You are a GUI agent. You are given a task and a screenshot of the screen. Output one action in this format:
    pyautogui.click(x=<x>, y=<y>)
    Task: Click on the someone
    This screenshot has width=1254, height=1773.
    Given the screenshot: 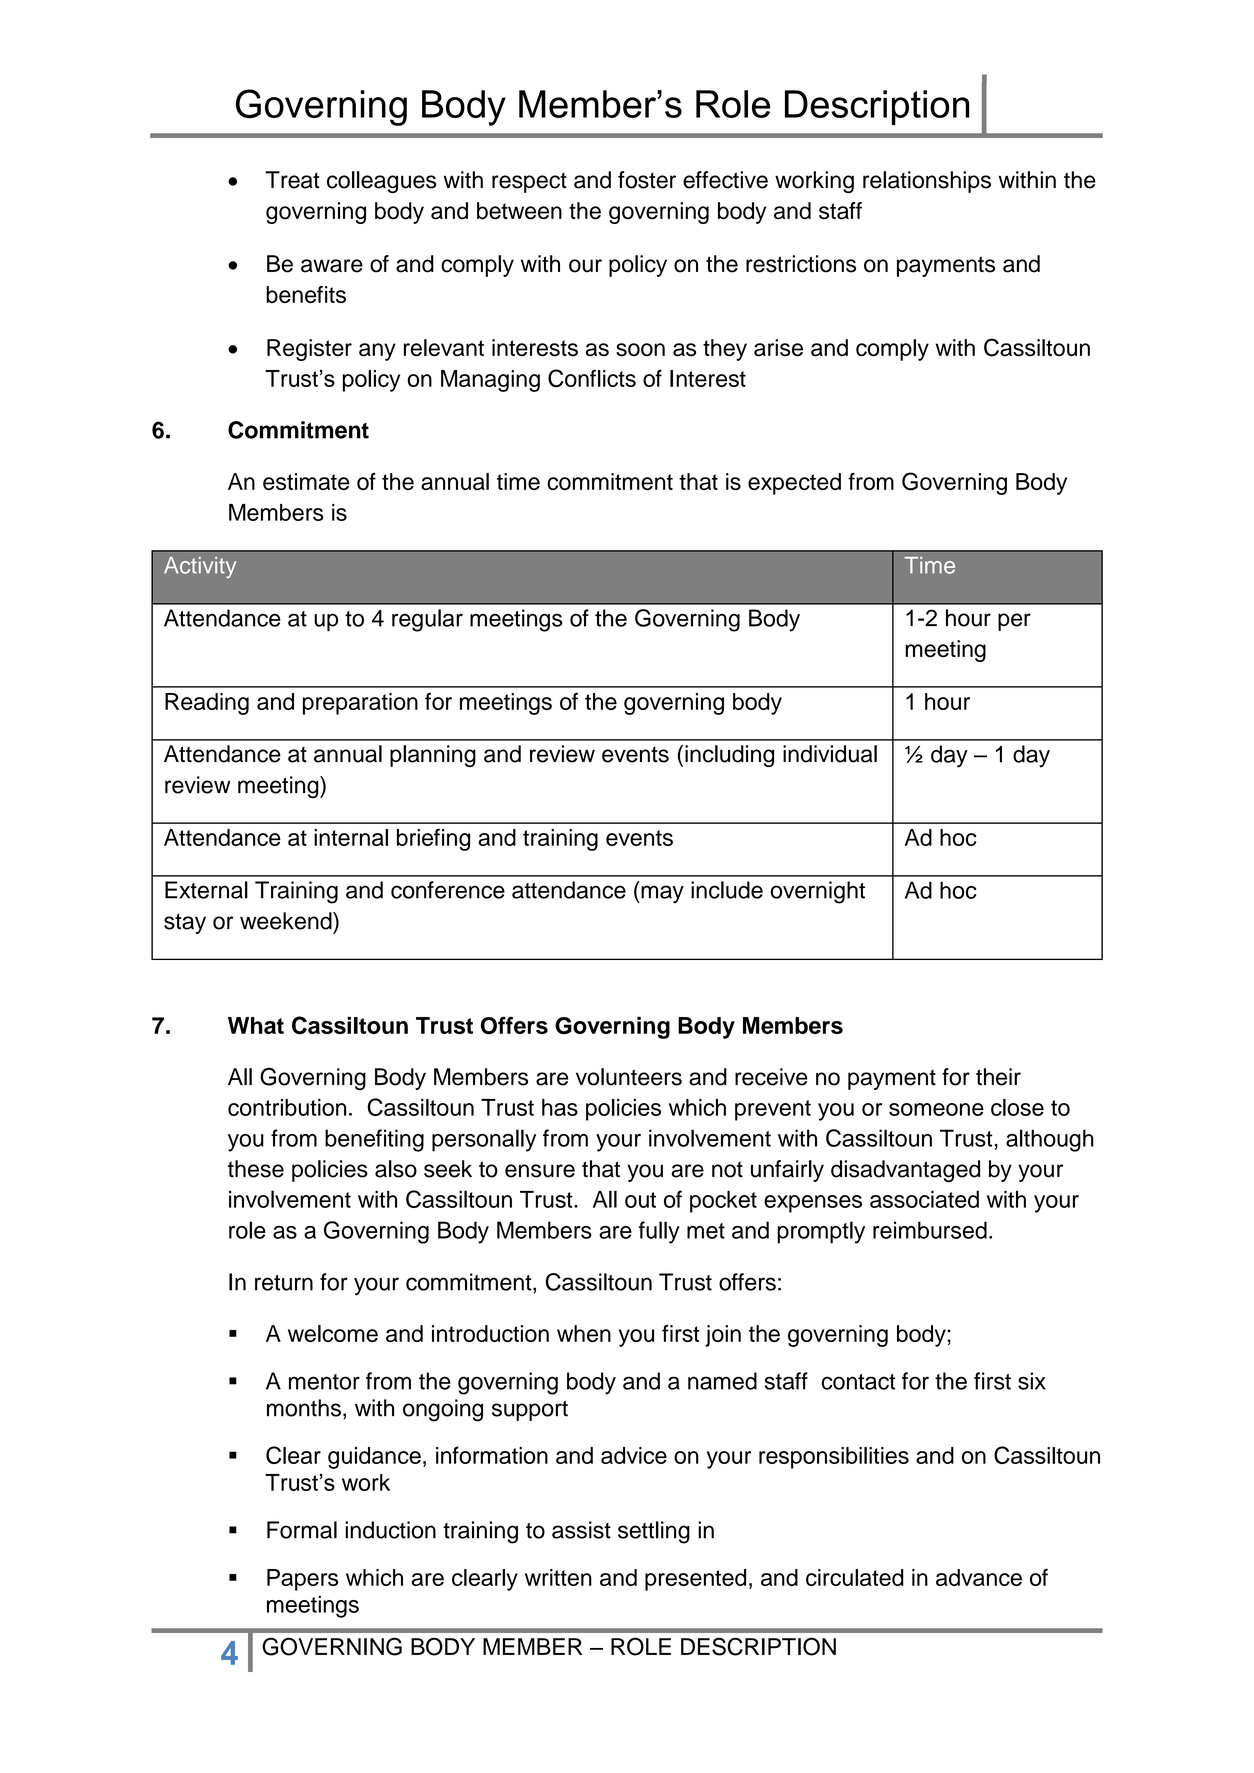 What is the action you would take?
    pyautogui.click(x=936, y=1109)
